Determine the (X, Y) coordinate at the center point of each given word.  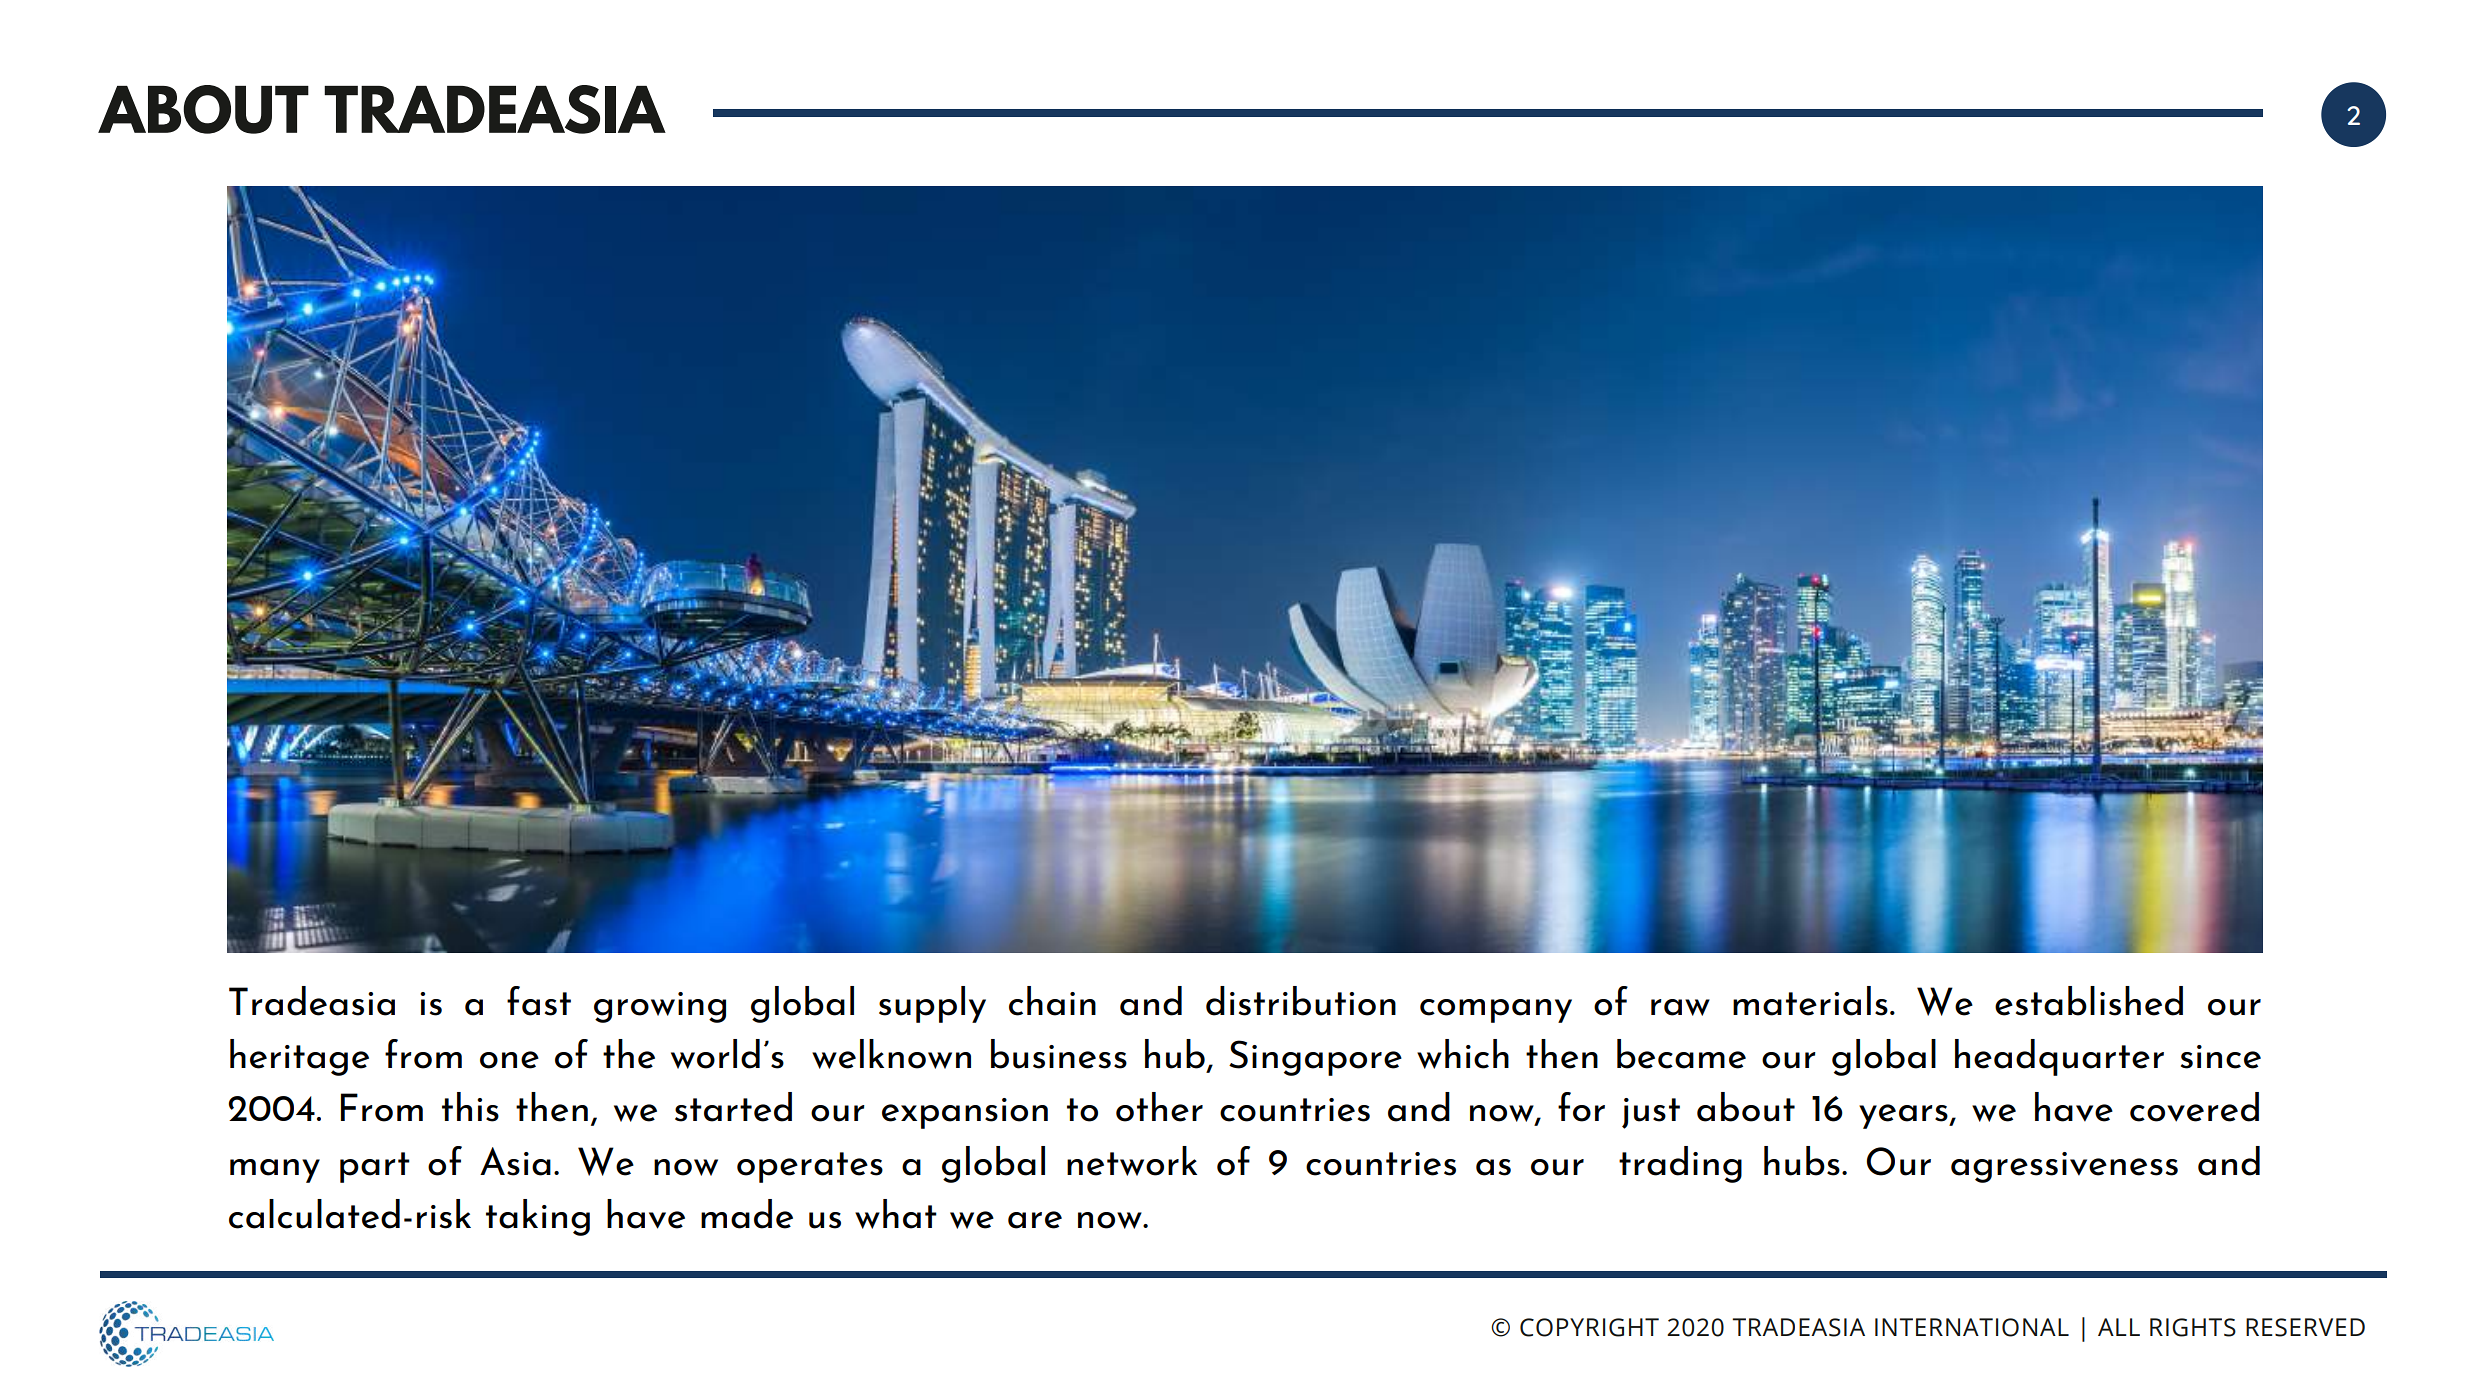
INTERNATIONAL (1972, 1327)
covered (2194, 1107)
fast (539, 1001)
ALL (2119, 1327)
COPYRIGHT (1589, 1327)
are (1035, 1220)
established (2089, 1001)
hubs (1802, 1161)
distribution (1301, 1001)
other (1159, 1107)
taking (538, 1217)
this (470, 1107)
